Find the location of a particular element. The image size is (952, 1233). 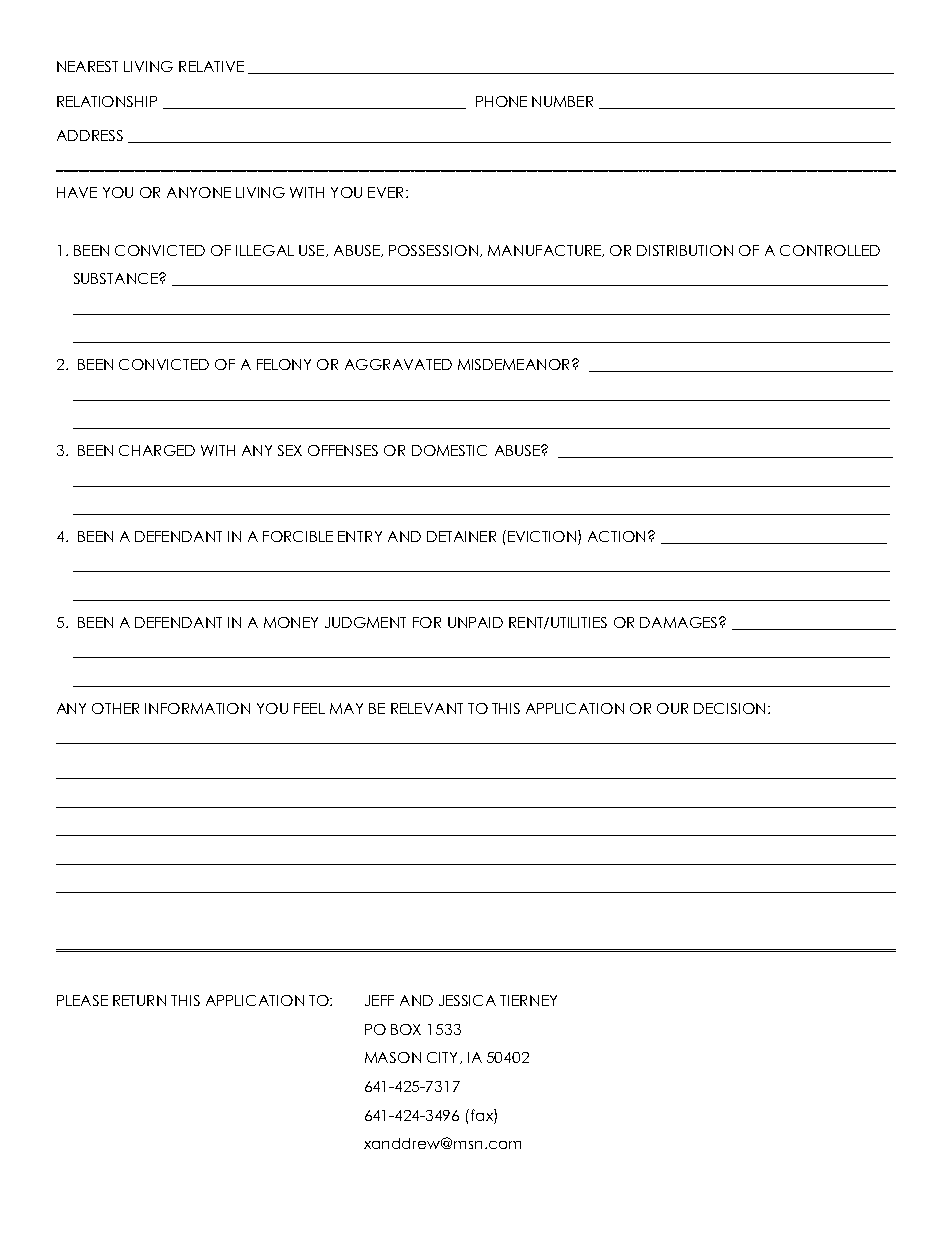

JESSICA is located at coordinates (467, 1000).
